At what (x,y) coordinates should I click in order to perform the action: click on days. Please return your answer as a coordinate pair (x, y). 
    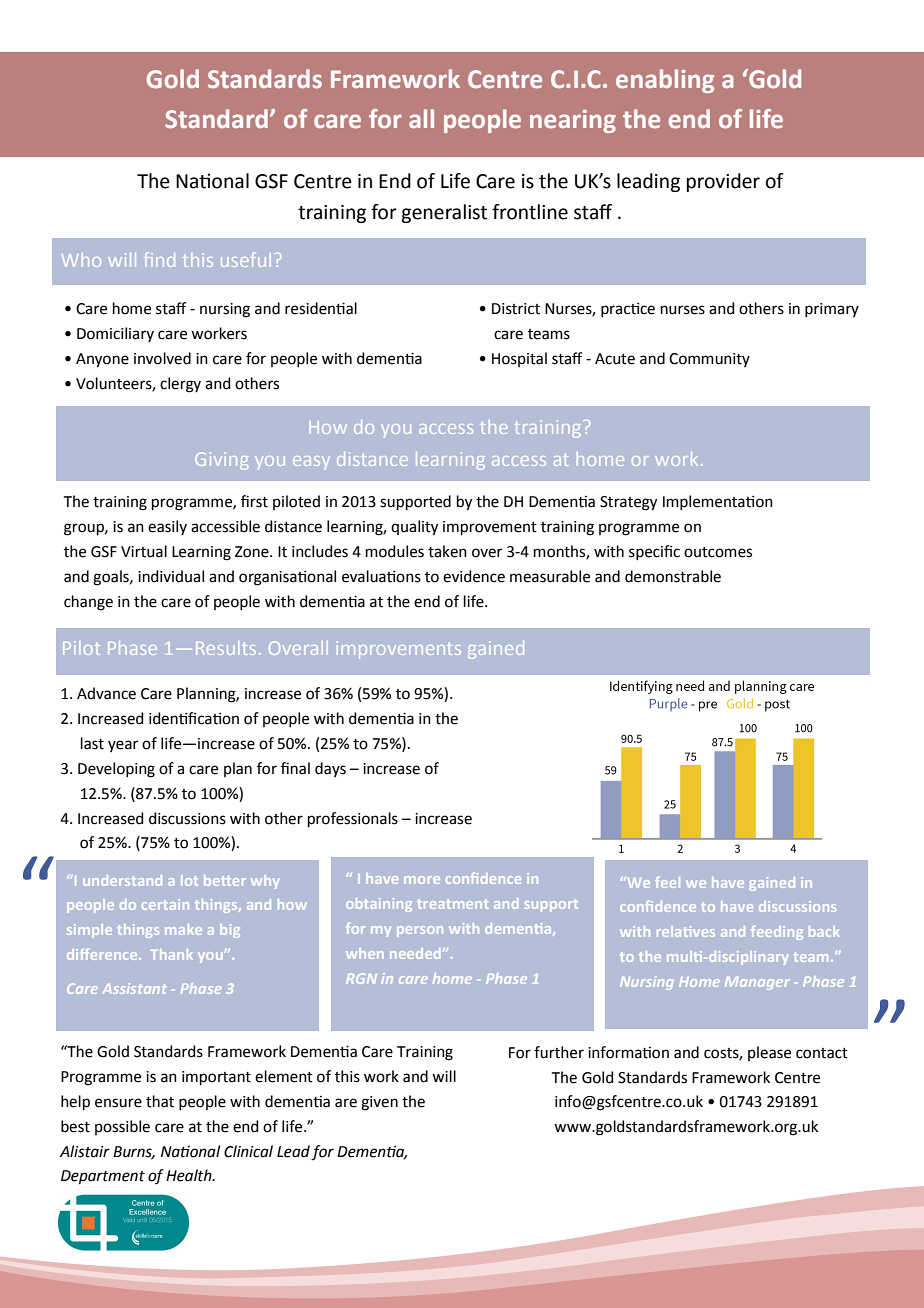
    Looking at the image, I should click on (330, 769).
